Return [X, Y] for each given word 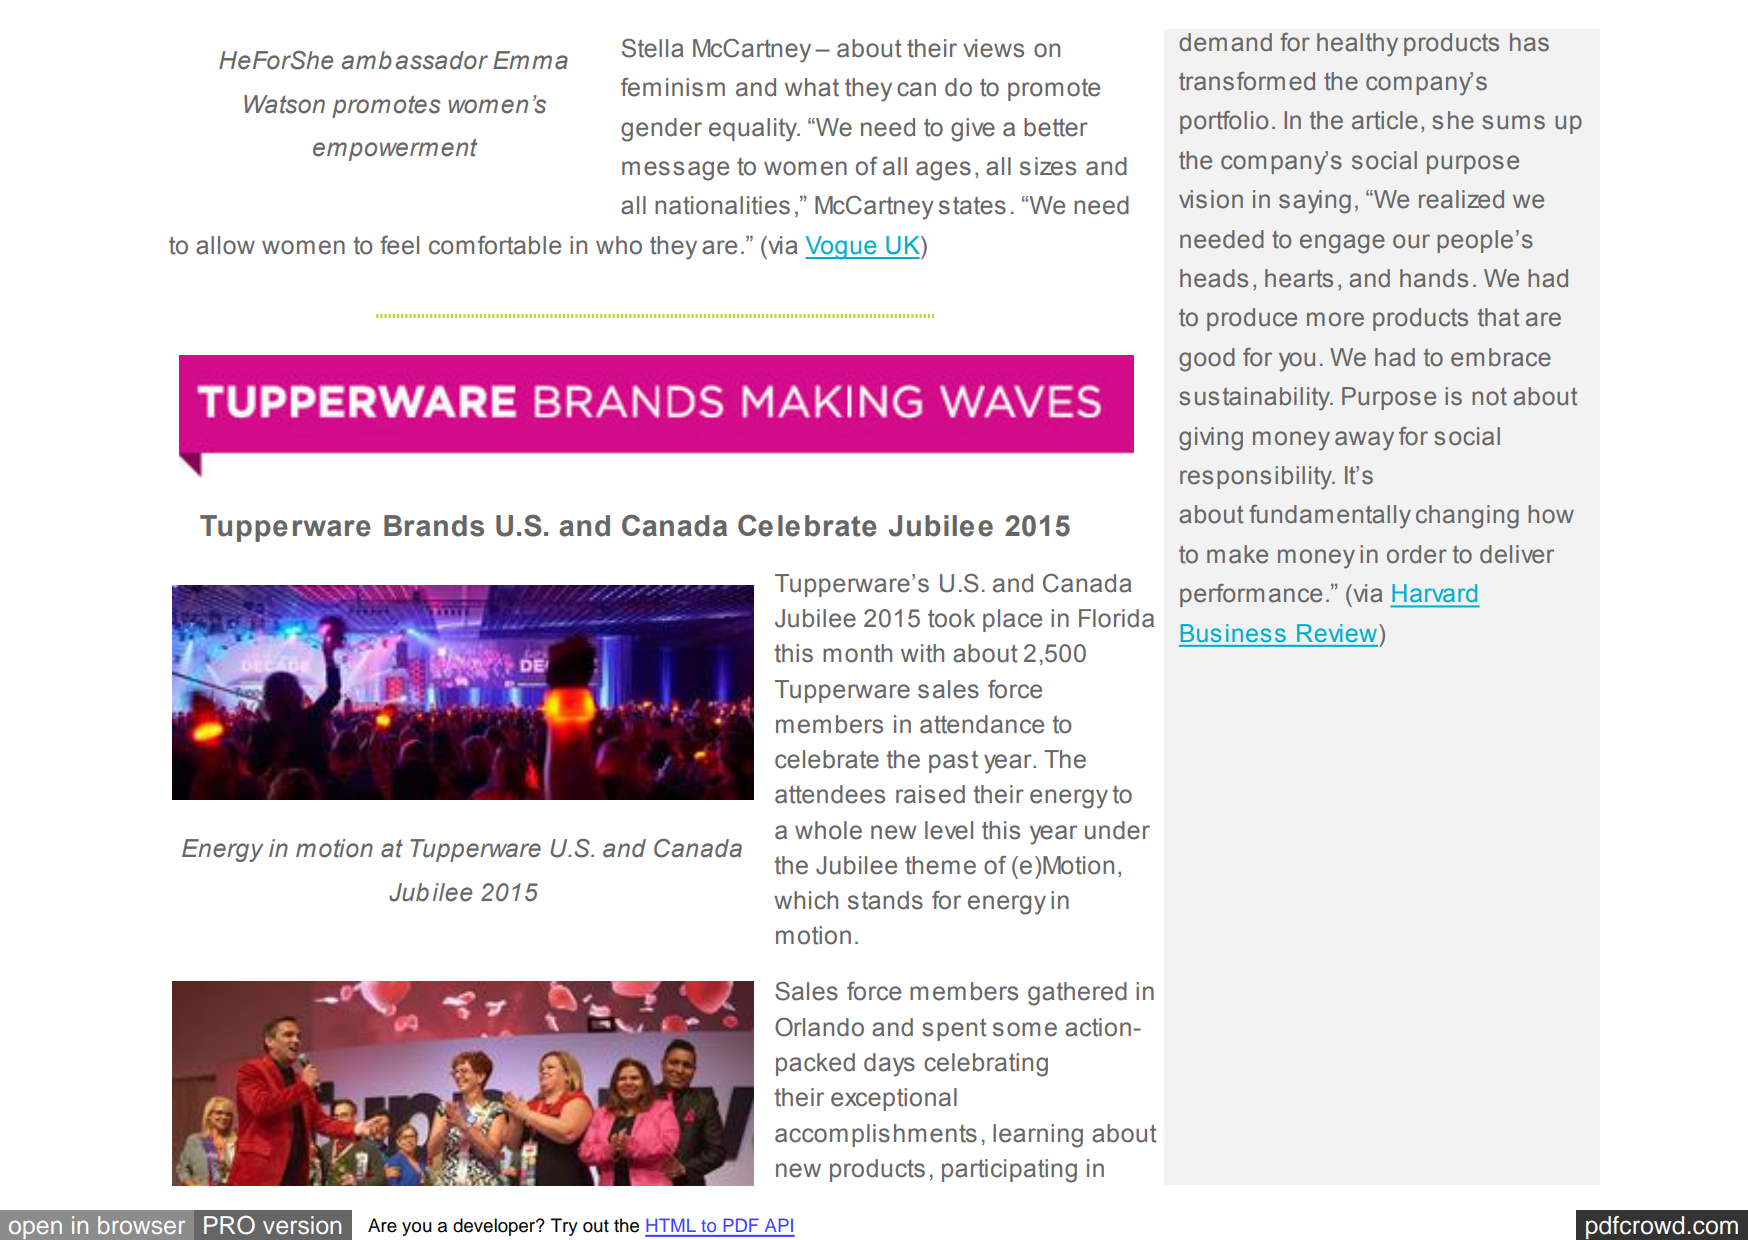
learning [1038, 1136]
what [812, 87]
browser [141, 1225]
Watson [284, 104]
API [779, 1225]
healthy [1357, 45]
